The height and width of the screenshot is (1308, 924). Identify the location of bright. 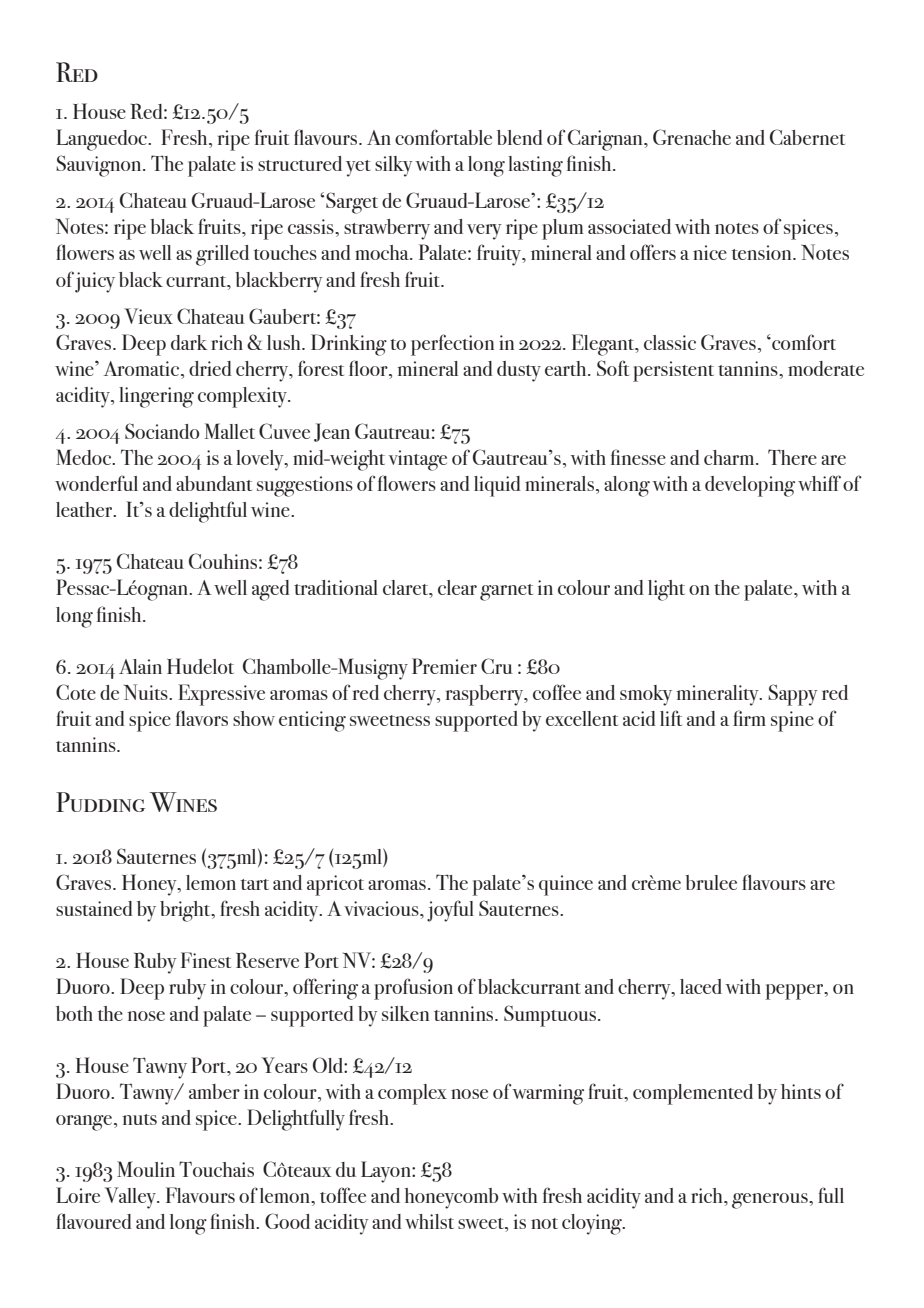
(186, 911).
